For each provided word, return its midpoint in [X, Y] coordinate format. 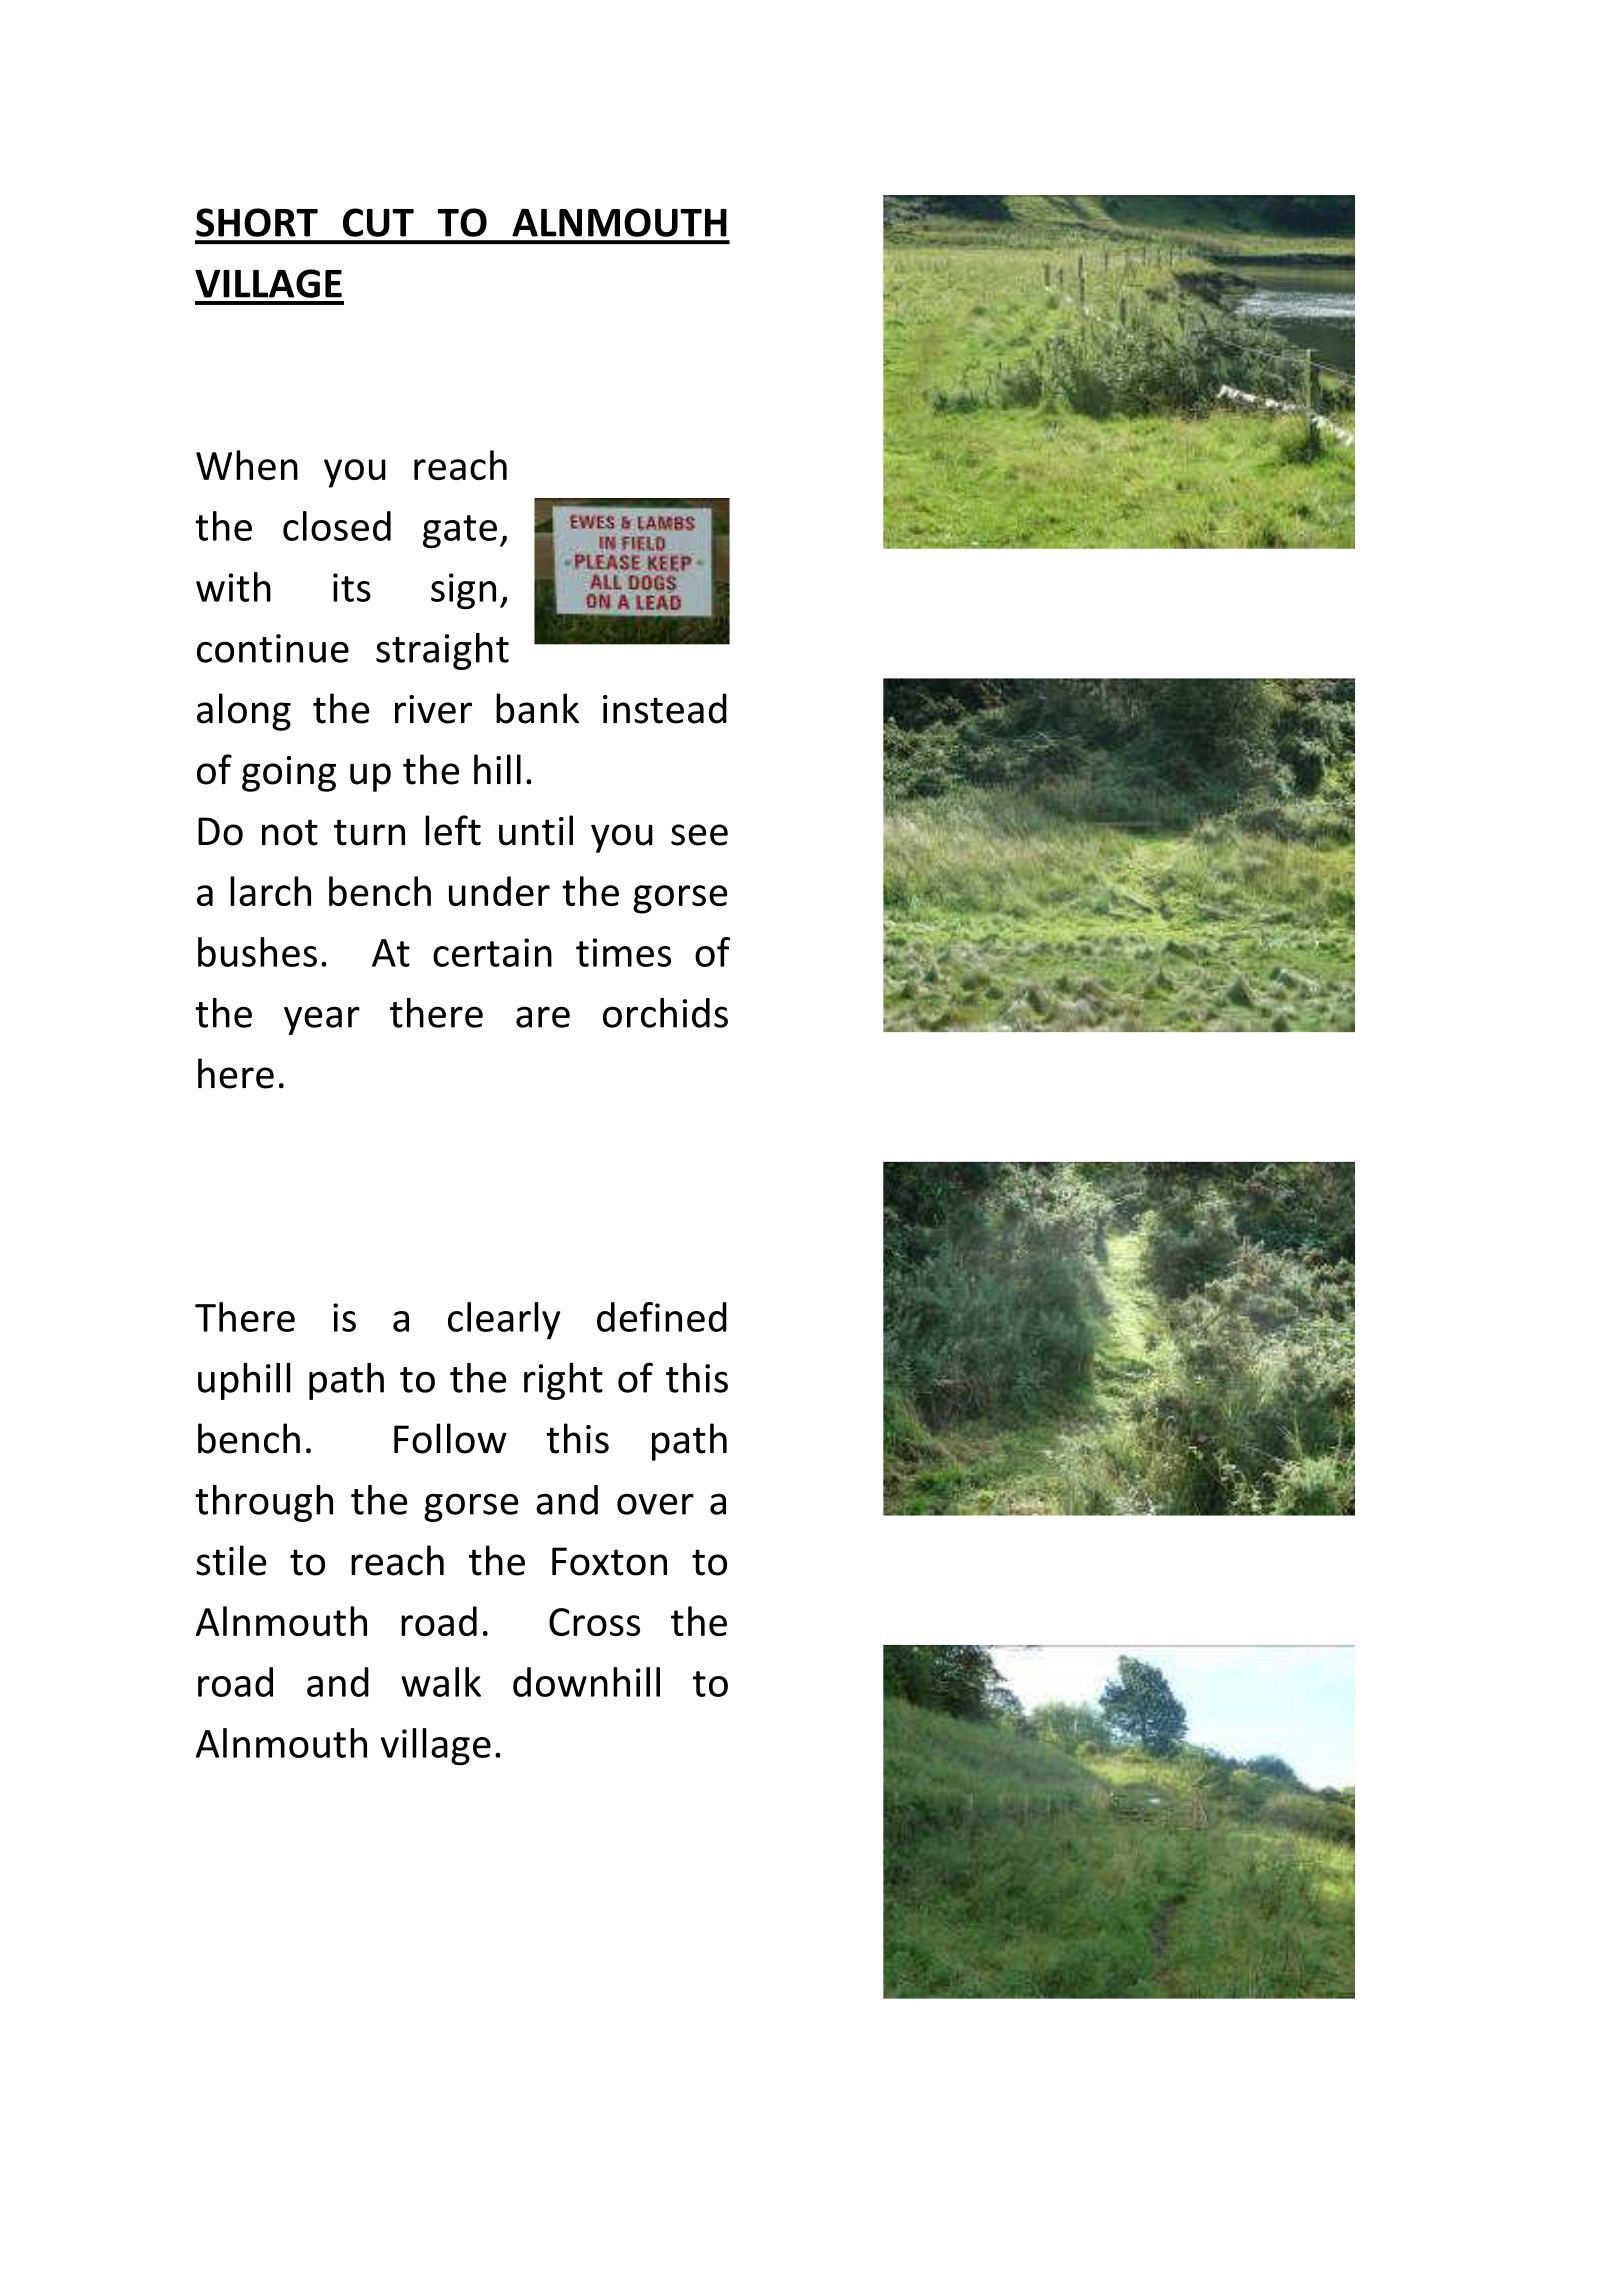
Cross [594, 1622]
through [264, 1503]
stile [231, 1560]
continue [273, 648]
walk [441, 1682]
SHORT [257, 222]
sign [463, 591]
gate [460, 531]
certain [492, 952]
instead [665, 708]
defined [662, 1317]
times [623, 952]
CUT [378, 222]
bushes [257, 952]
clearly [504, 1320]
